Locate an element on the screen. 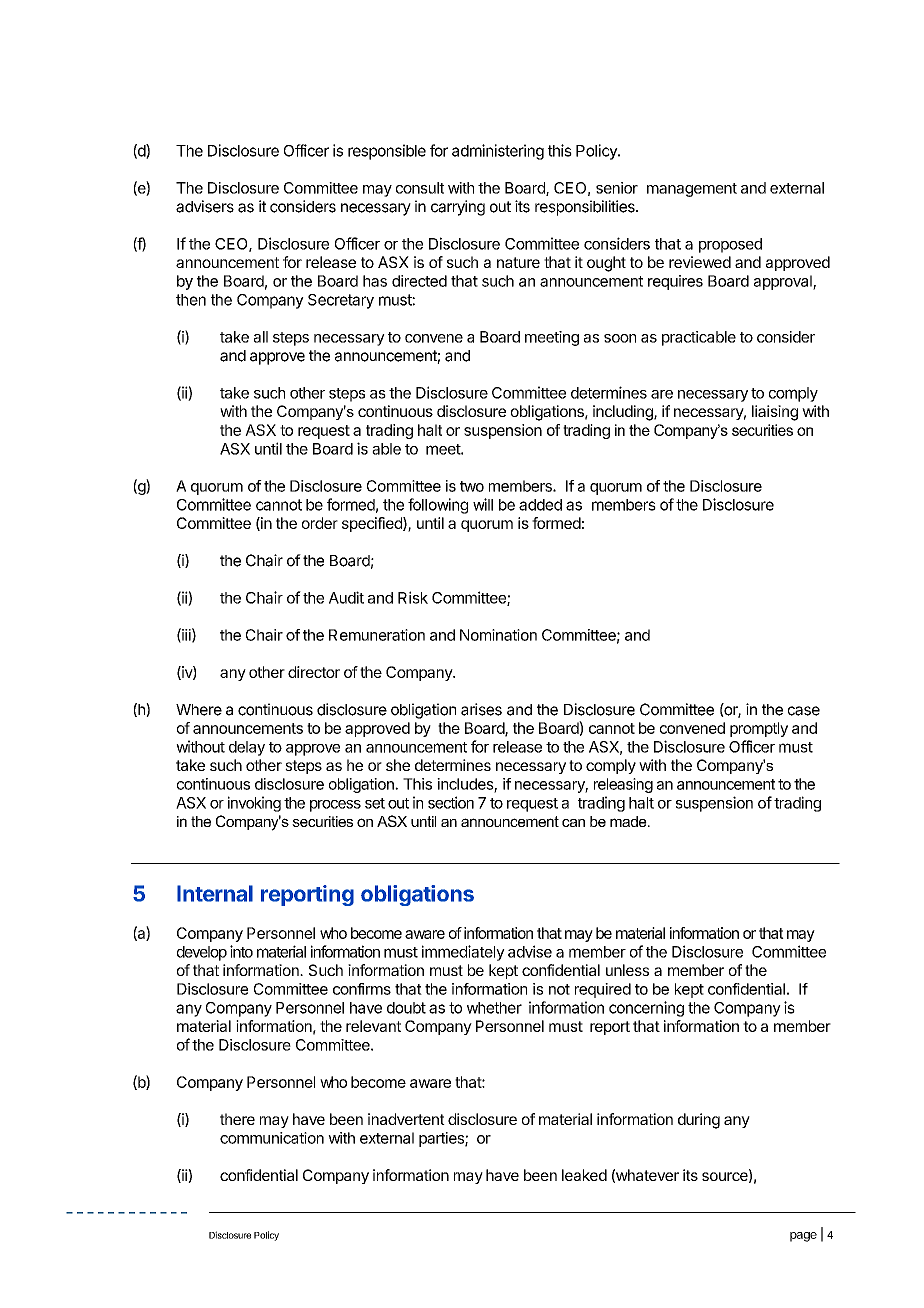  promptly is located at coordinates (759, 729).
